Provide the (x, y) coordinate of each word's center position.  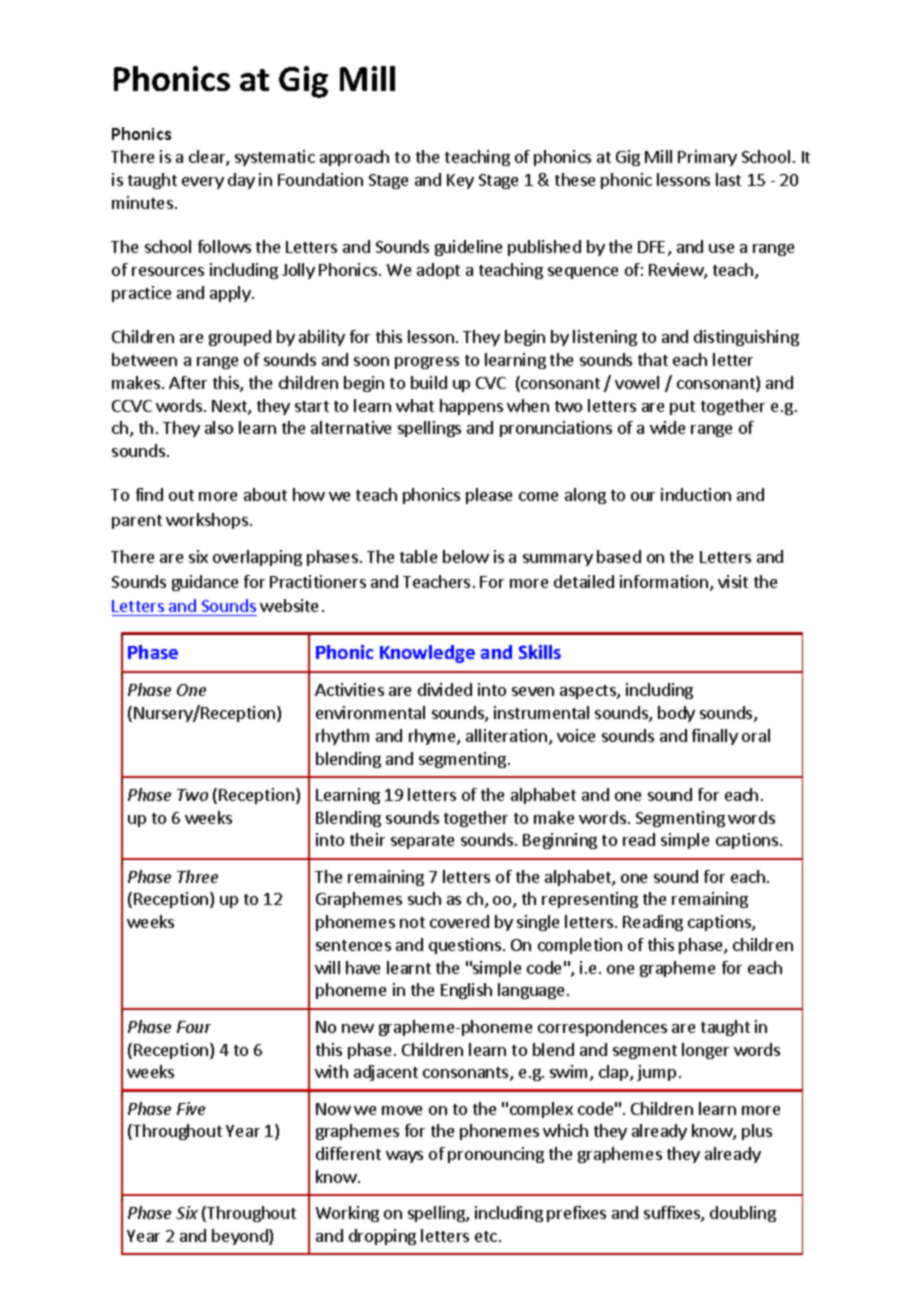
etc (486, 1236)
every (203, 183)
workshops (207, 521)
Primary (707, 158)
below (466, 556)
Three (197, 876)
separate (422, 842)
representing (590, 900)
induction (696, 494)
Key (460, 181)
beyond (241, 1237)
